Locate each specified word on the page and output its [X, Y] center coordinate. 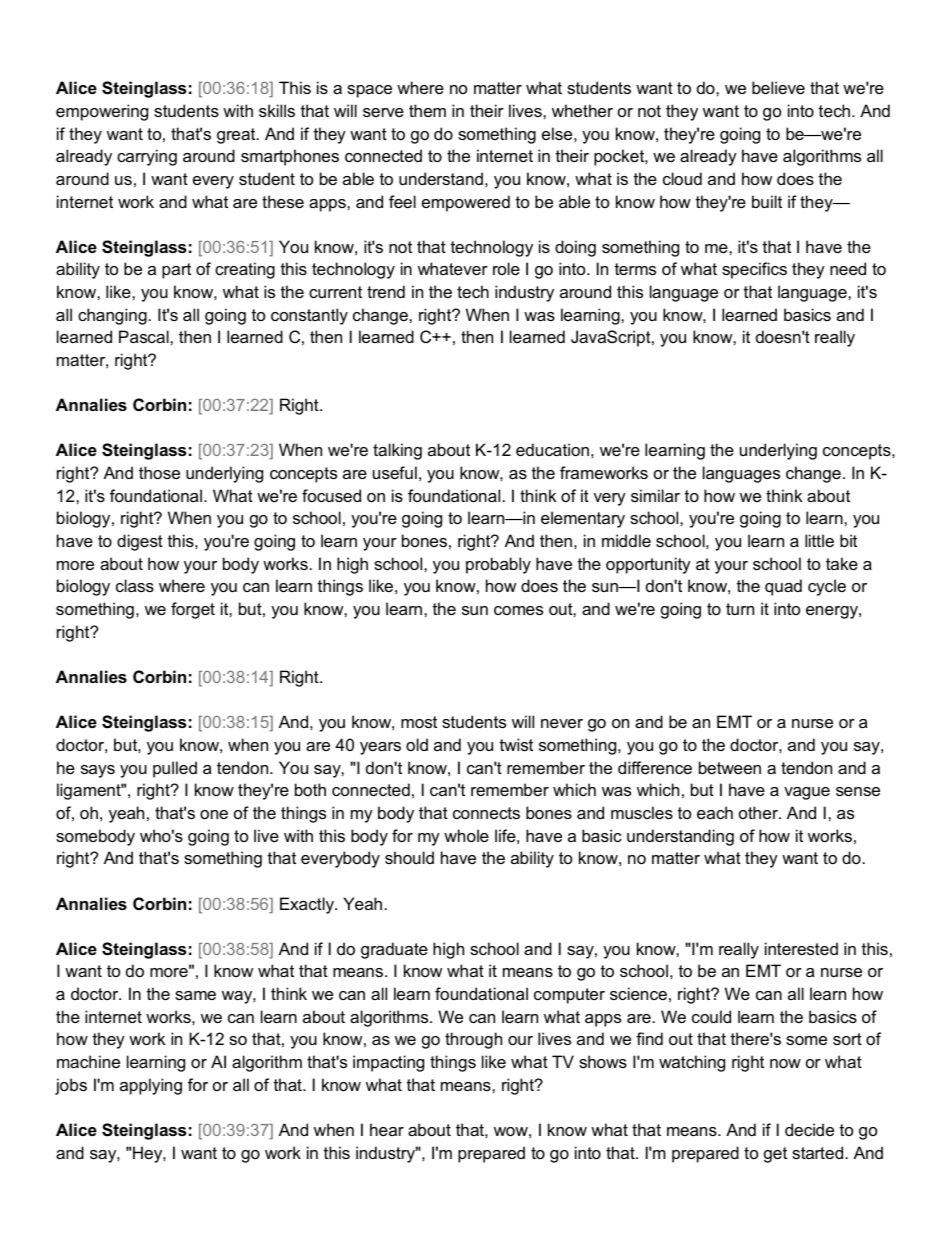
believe [778, 87]
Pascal [145, 336]
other [759, 812]
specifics [754, 270]
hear [387, 1129]
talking [397, 451]
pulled [175, 769]
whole [466, 835]
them [427, 110]
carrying [147, 157]
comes [518, 610]
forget [193, 610]
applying [151, 1086]
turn [740, 609]
